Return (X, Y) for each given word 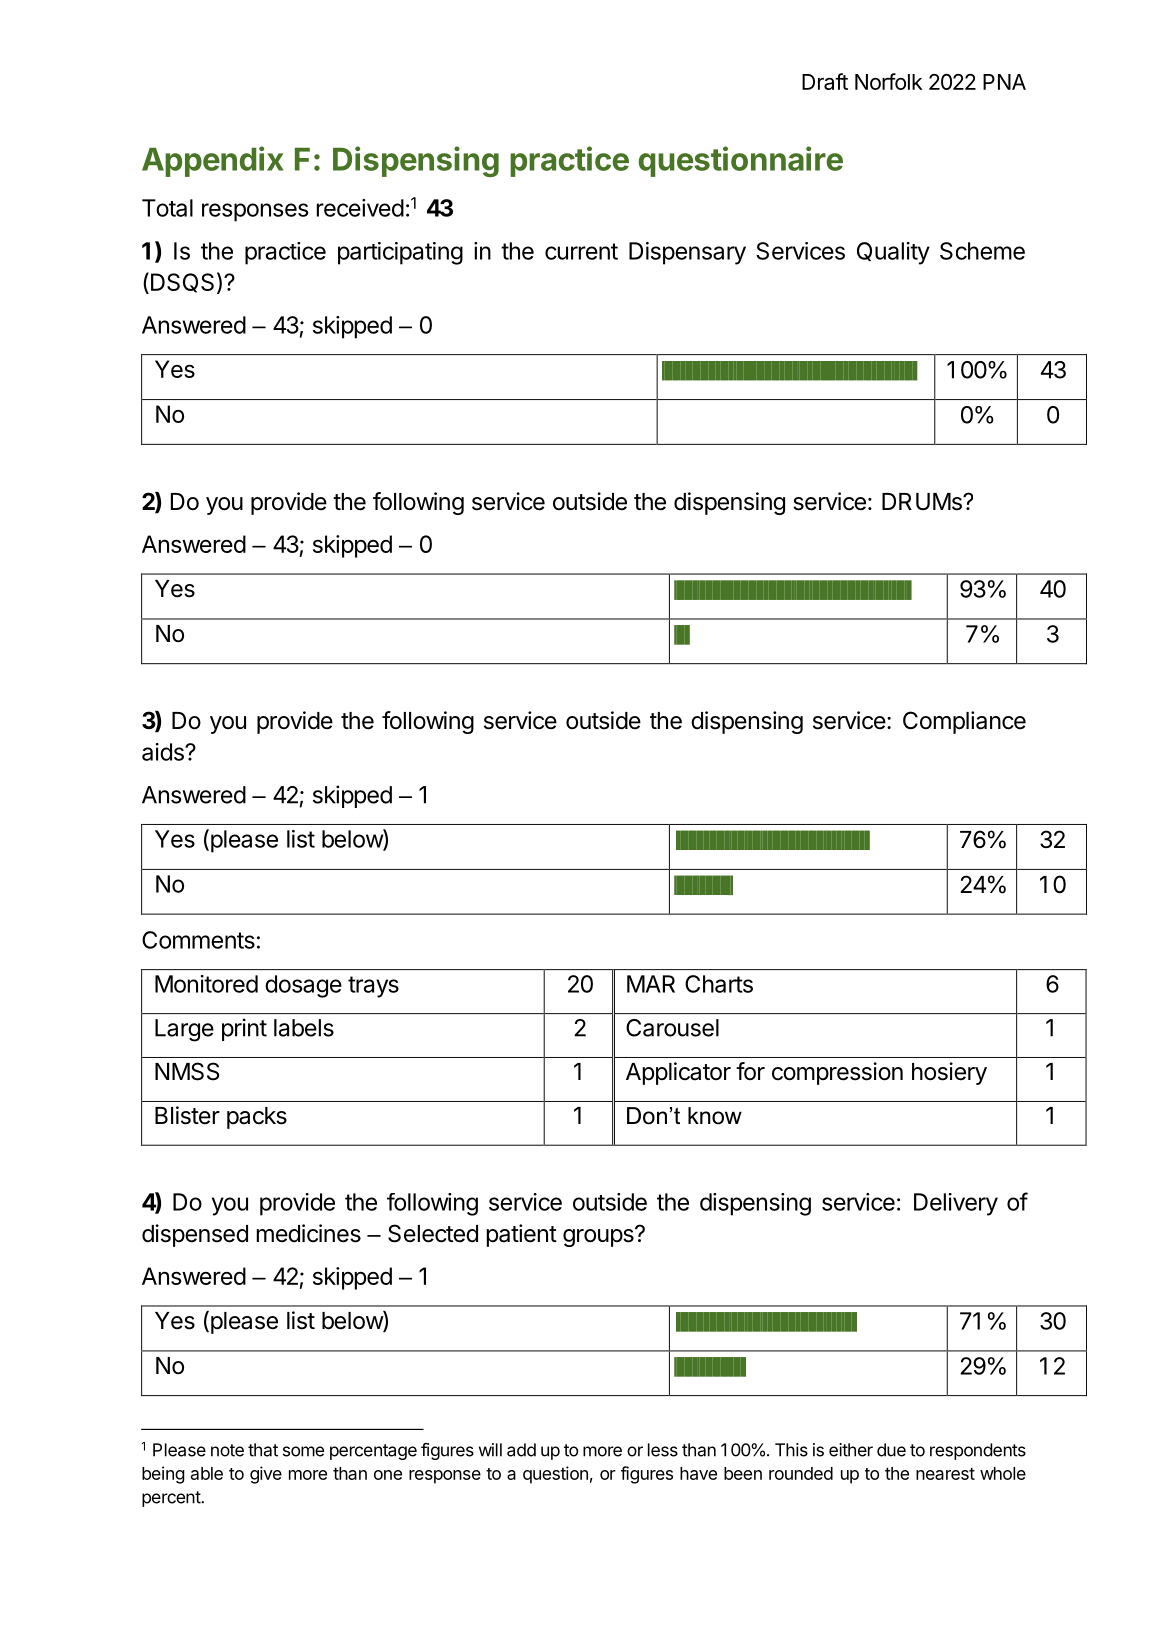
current (581, 251)
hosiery (949, 1073)
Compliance (964, 722)
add (521, 1450)
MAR (651, 984)
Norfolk (889, 81)
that (263, 1450)
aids (164, 752)
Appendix (213, 161)
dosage (303, 986)
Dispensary (687, 253)
